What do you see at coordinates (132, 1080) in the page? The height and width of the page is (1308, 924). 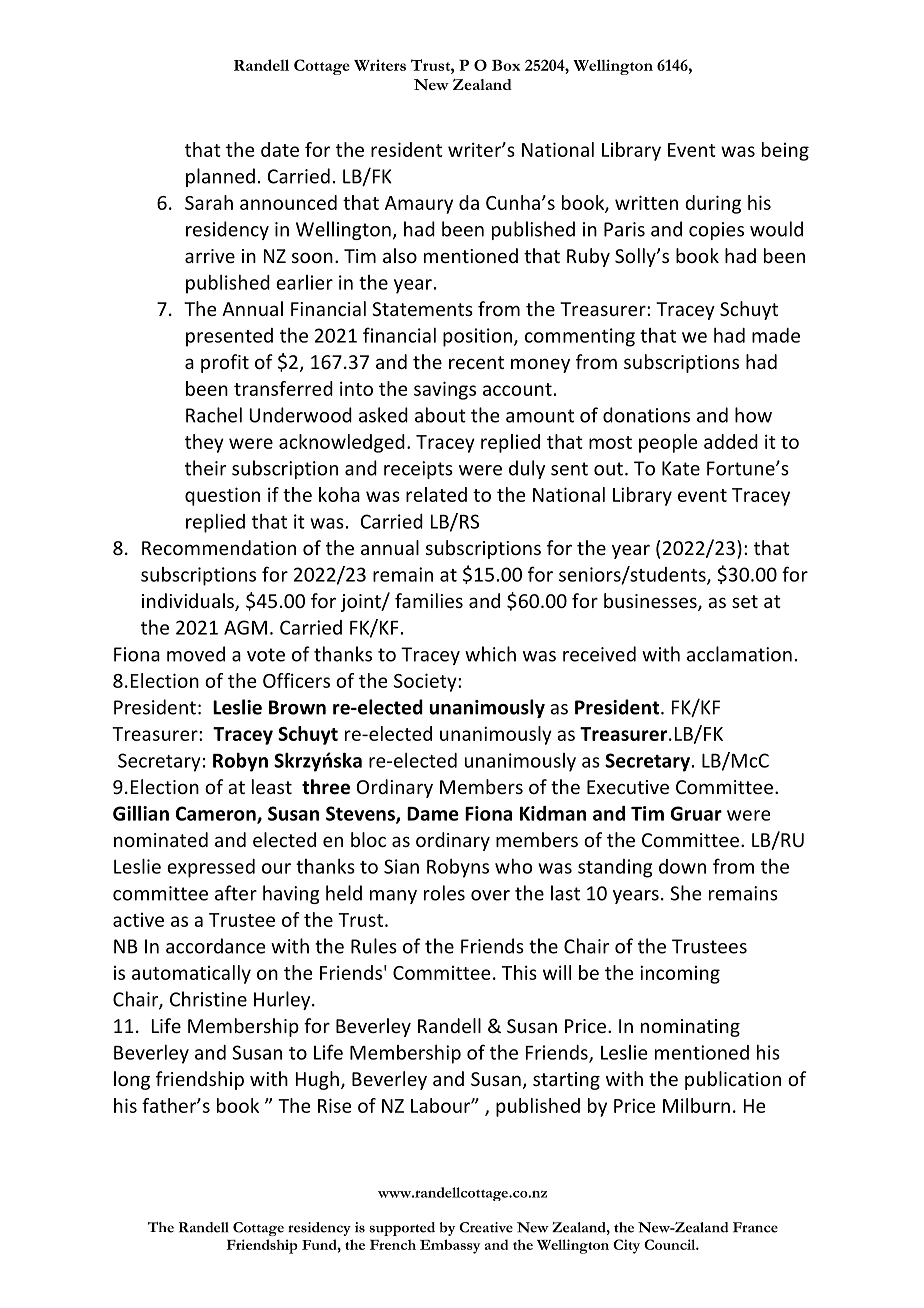 I see `long` at bounding box center [132, 1080].
